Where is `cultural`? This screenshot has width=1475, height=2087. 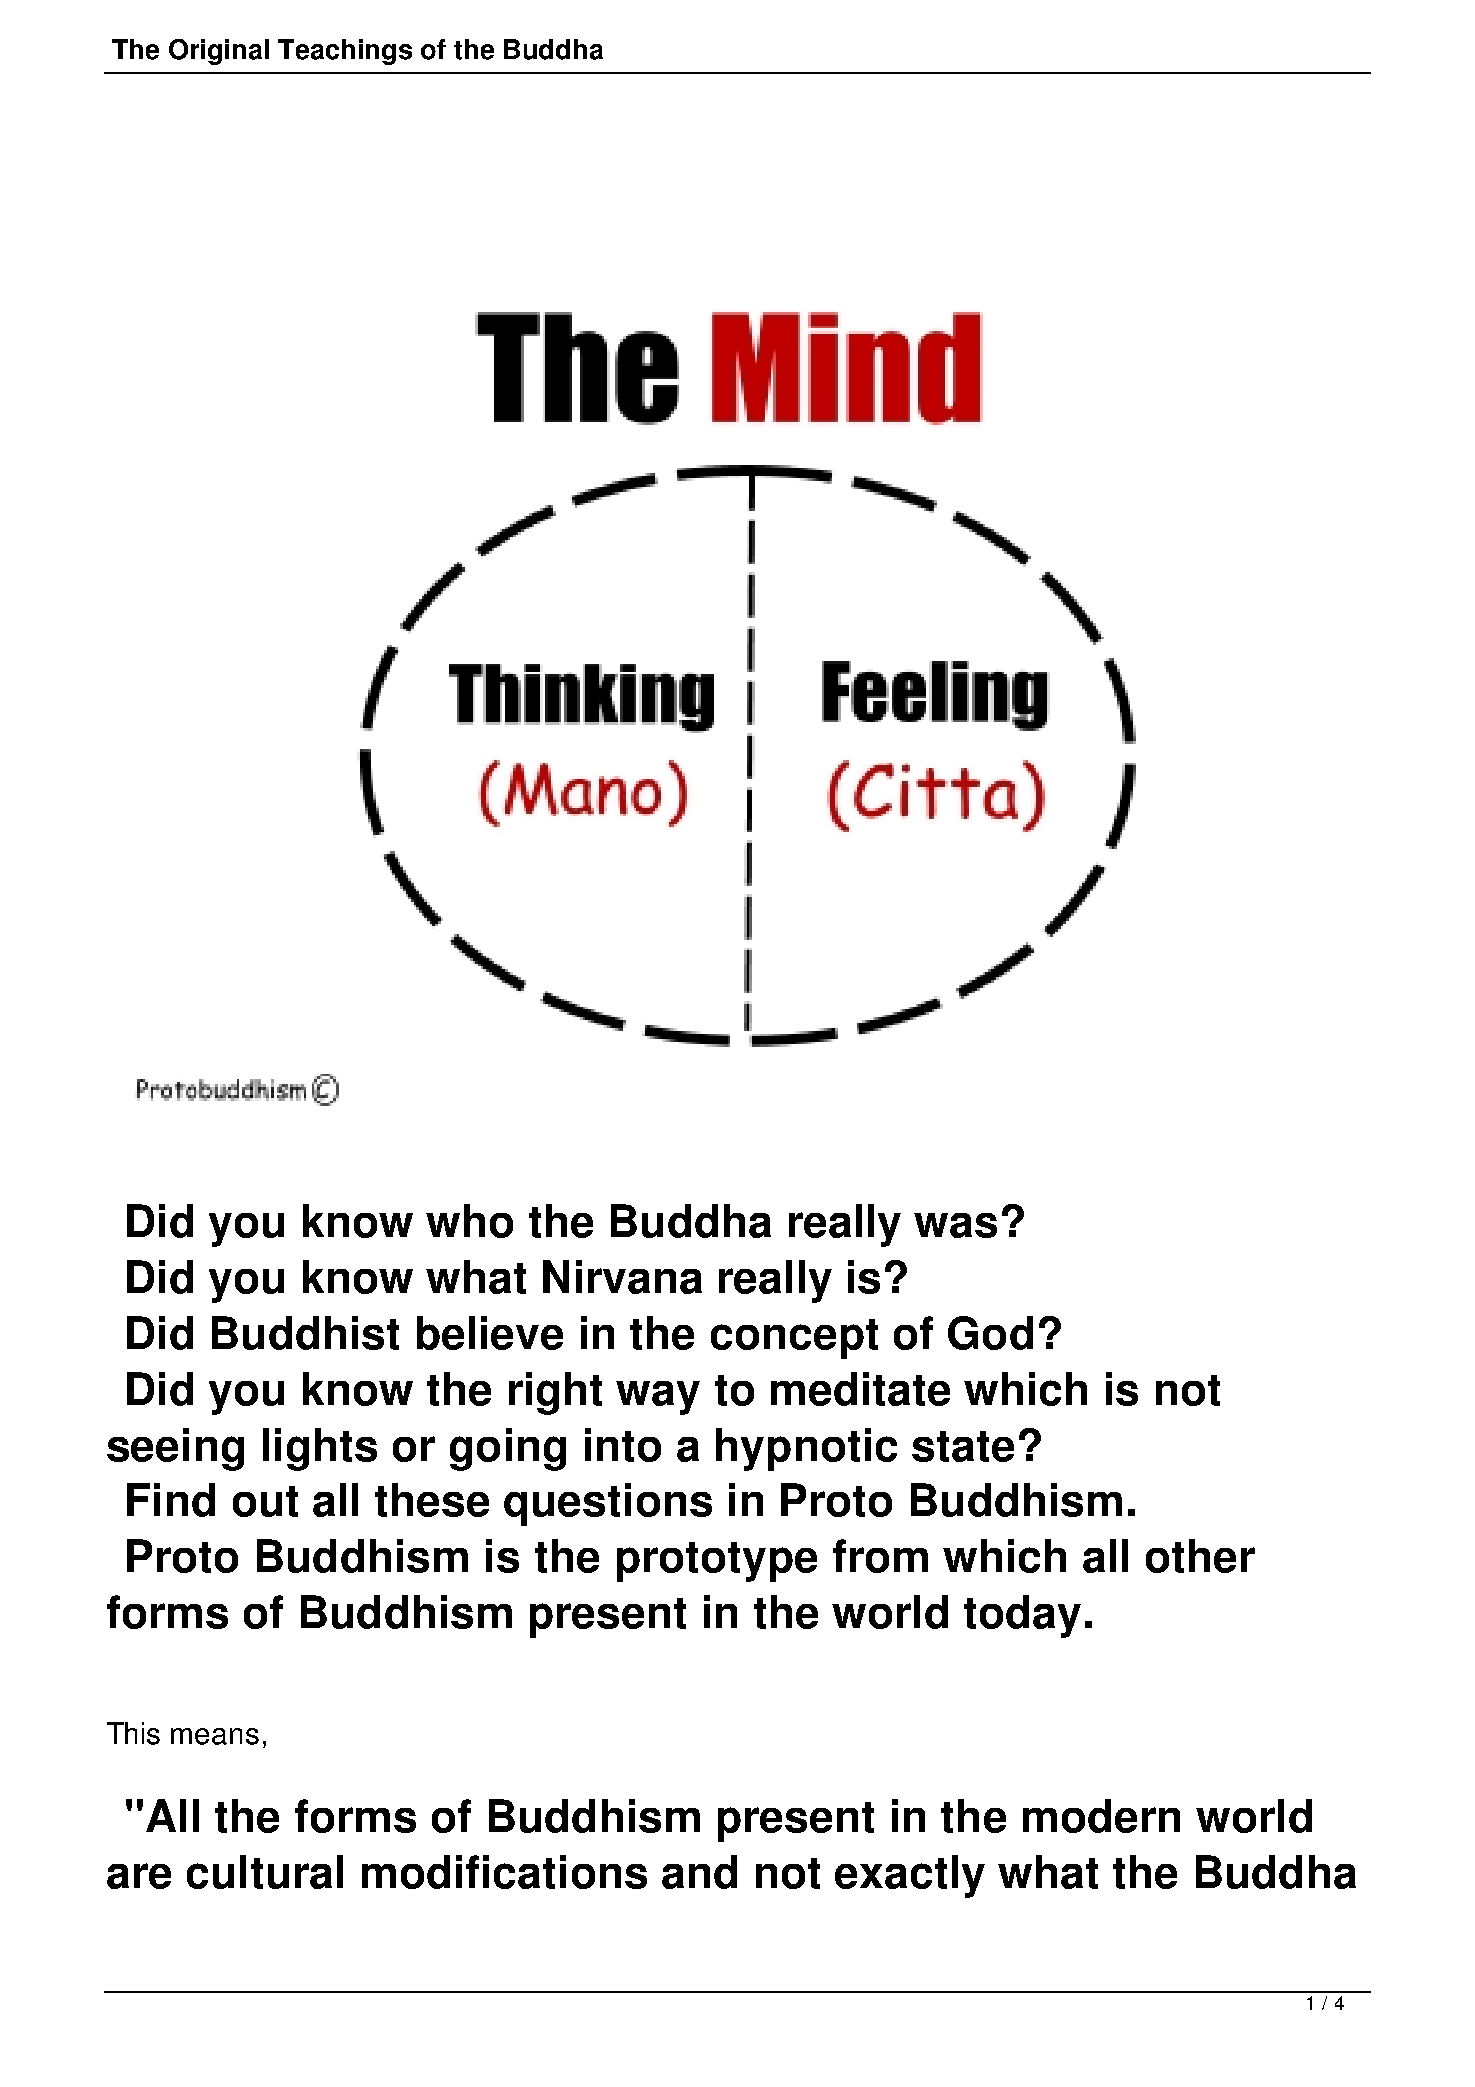
cultural is located at coordinates (265, 1872).
